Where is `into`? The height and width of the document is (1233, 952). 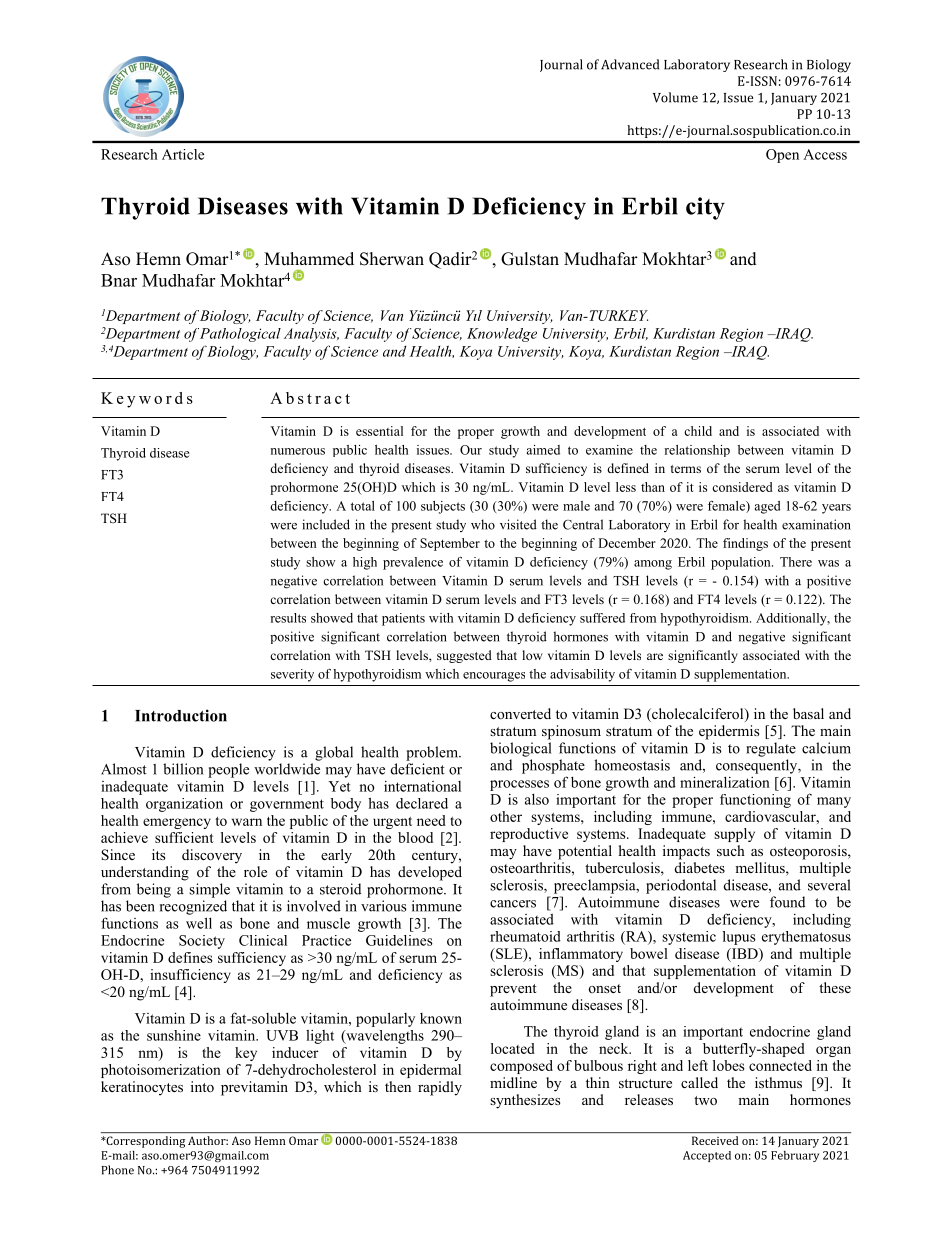
into is located at coordinates (202, 1086).
